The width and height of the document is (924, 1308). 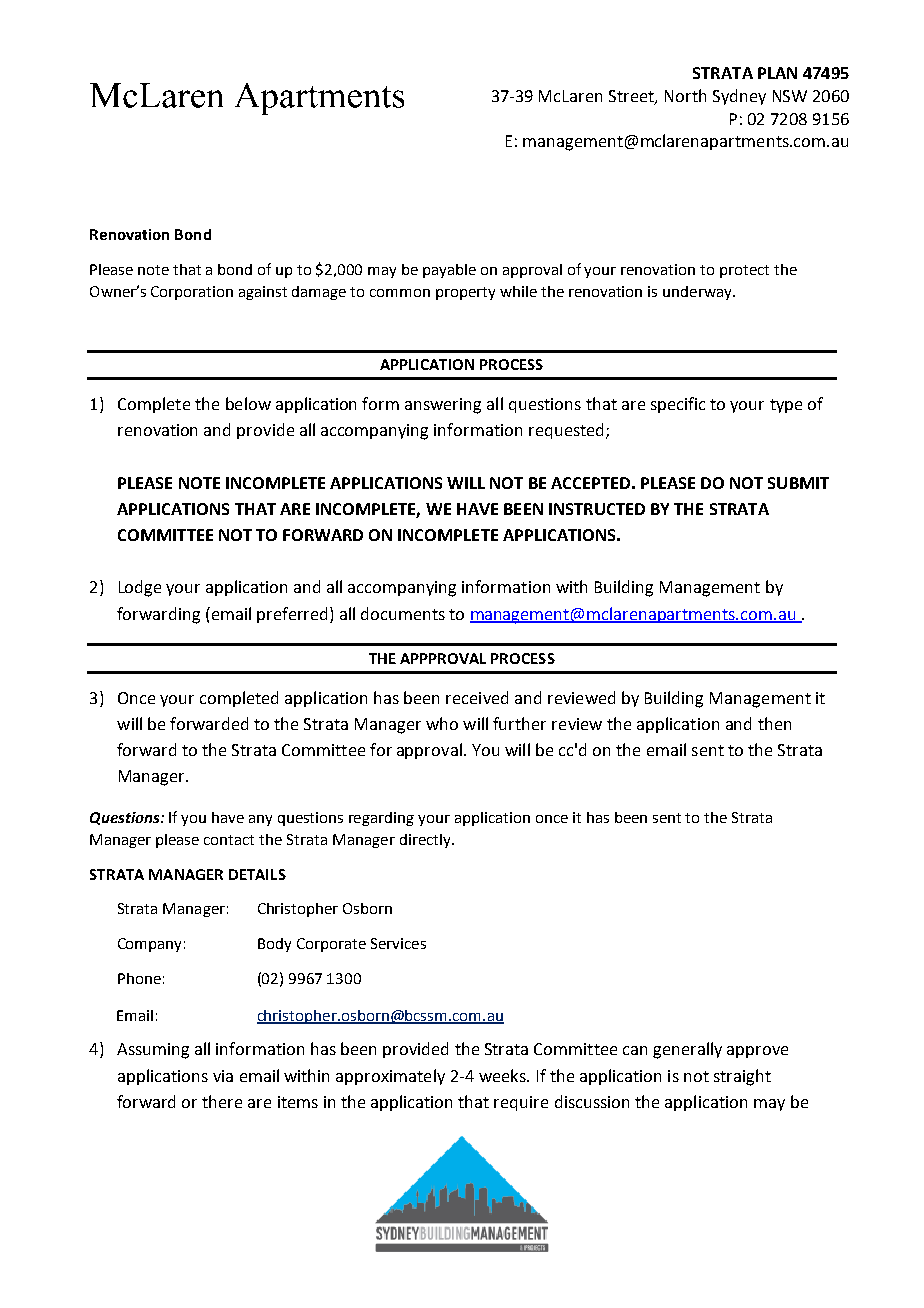 What do you see at coordinates (503, 1075) in the document?
I see `weeks` at bounding box center [503, 1075].
